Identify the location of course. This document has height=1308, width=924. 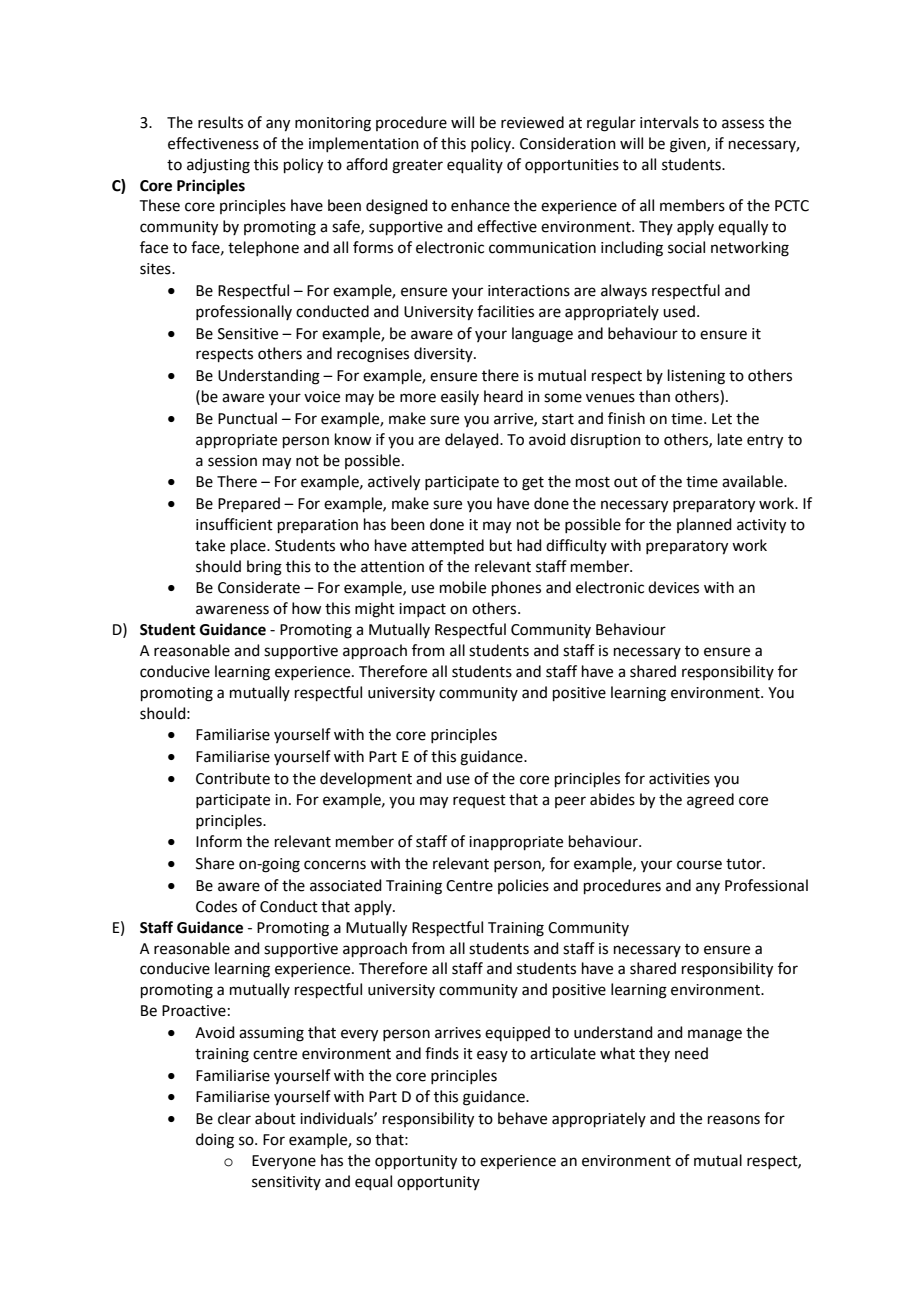
(699, 865).
